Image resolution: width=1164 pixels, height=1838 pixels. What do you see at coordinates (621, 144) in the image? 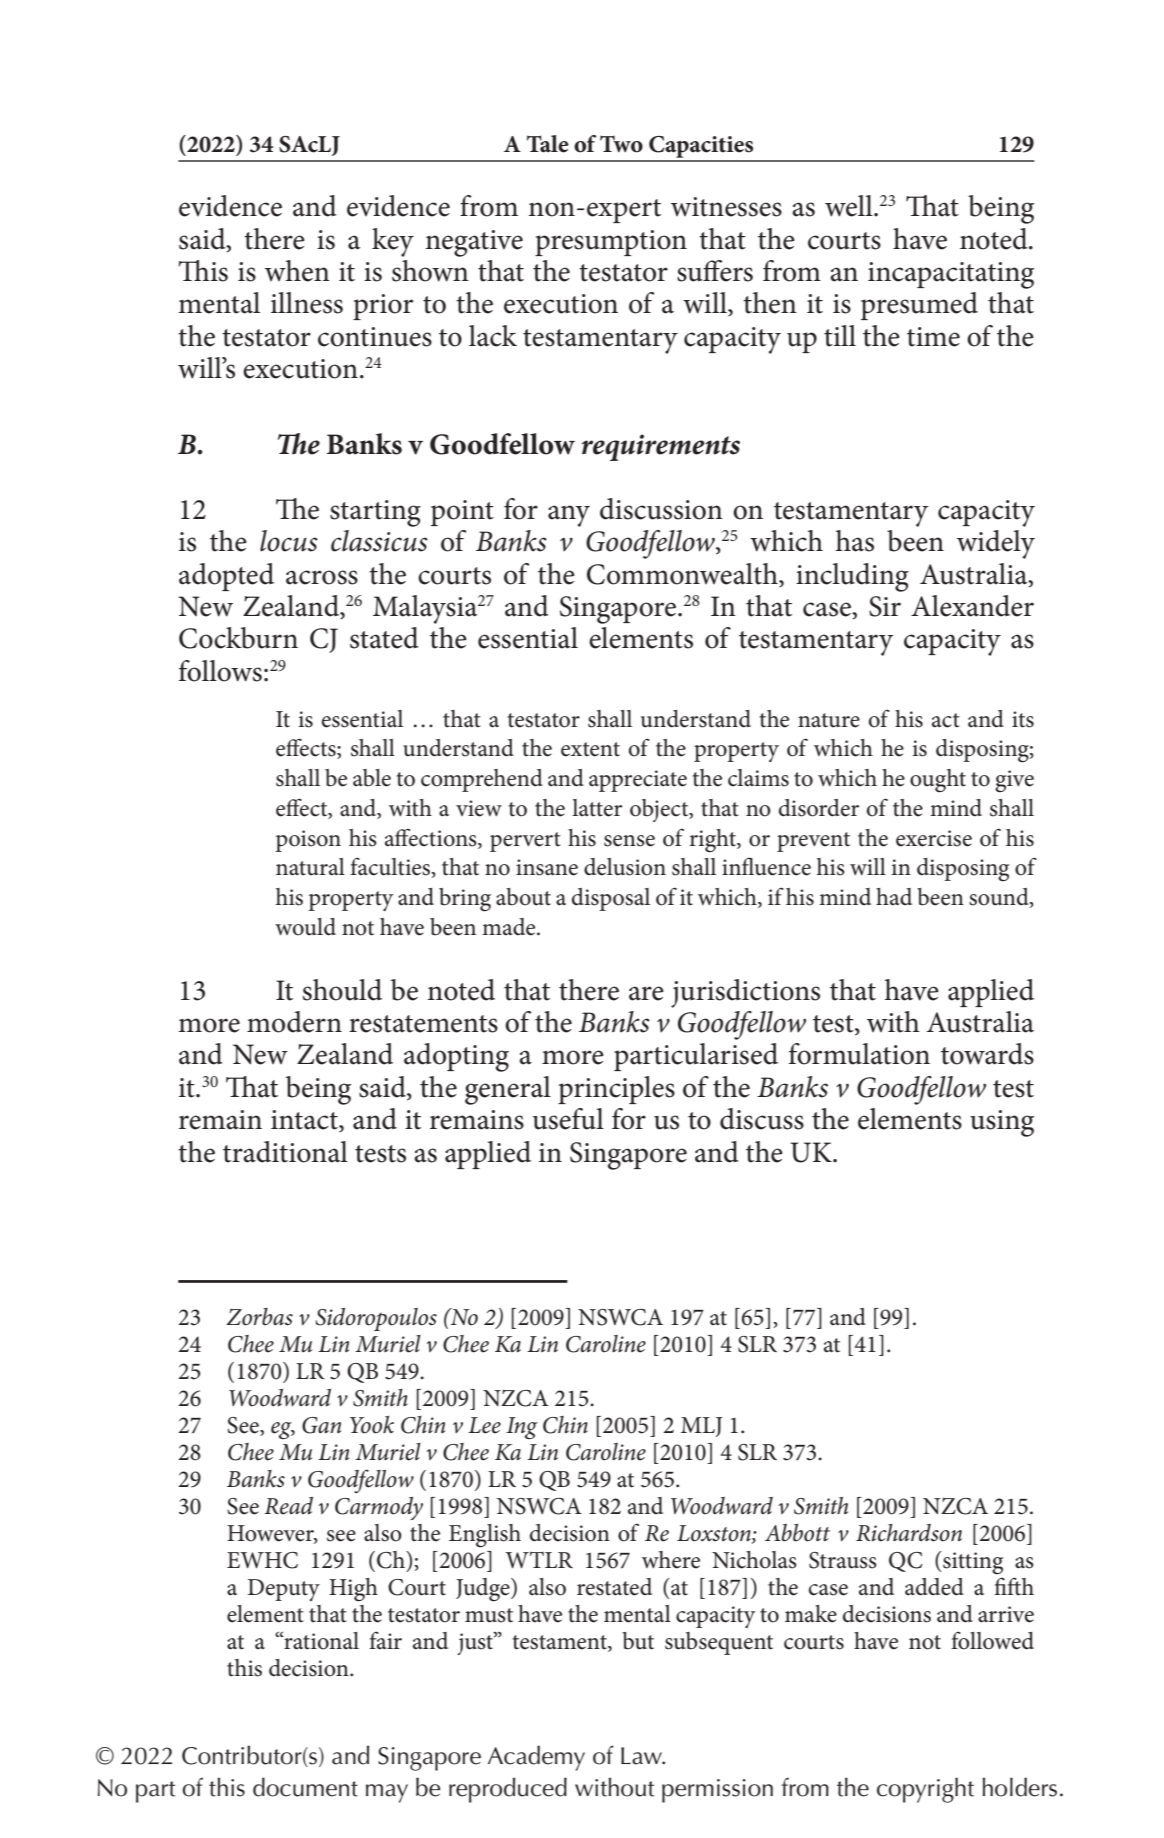
I see `Two` at bounding box center [621, 144].
